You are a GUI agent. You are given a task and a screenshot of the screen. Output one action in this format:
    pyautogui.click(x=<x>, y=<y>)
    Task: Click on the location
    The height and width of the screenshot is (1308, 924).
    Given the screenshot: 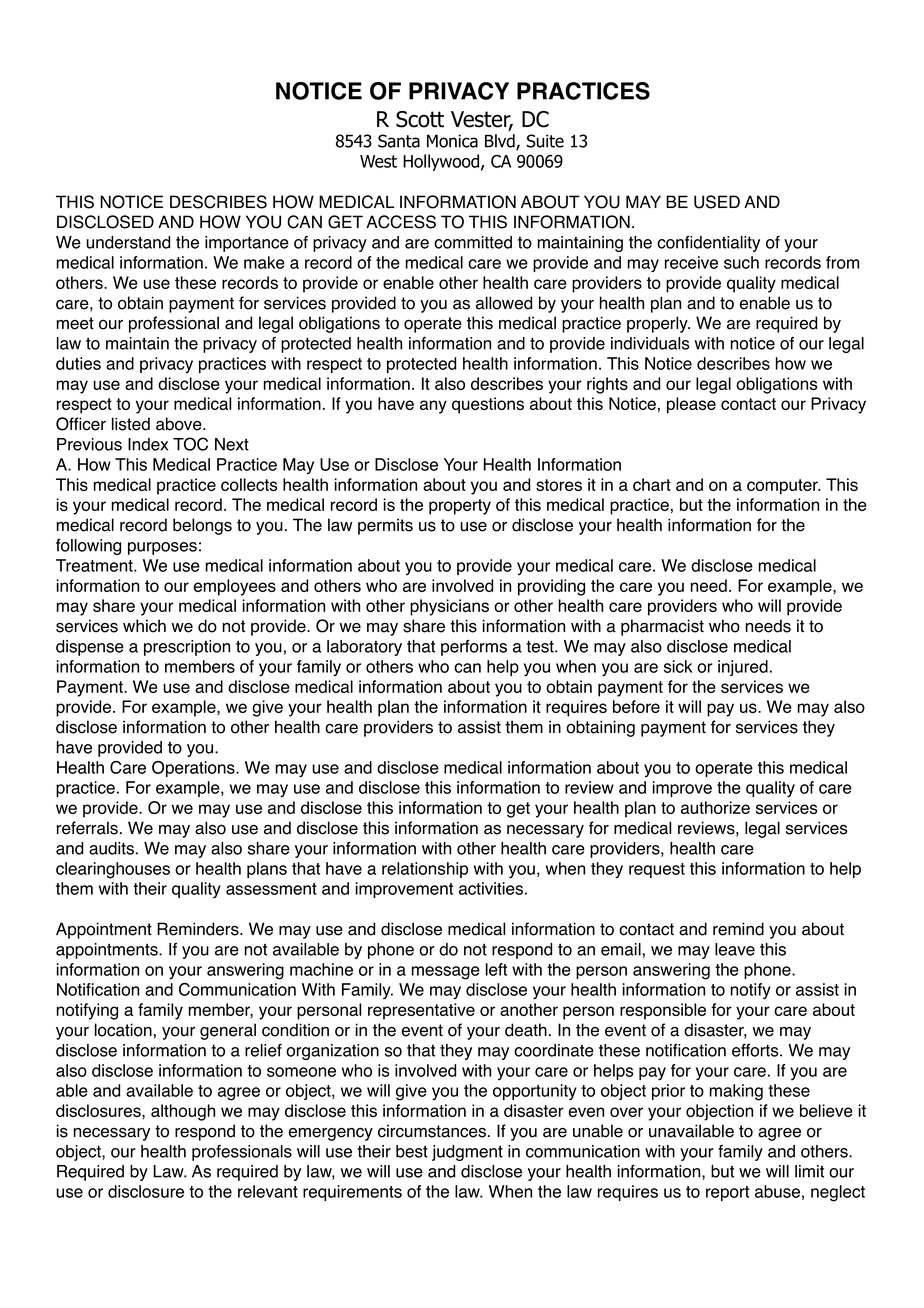 What is the action you would take?
    pyautogui.click(x=123, y=1030)
